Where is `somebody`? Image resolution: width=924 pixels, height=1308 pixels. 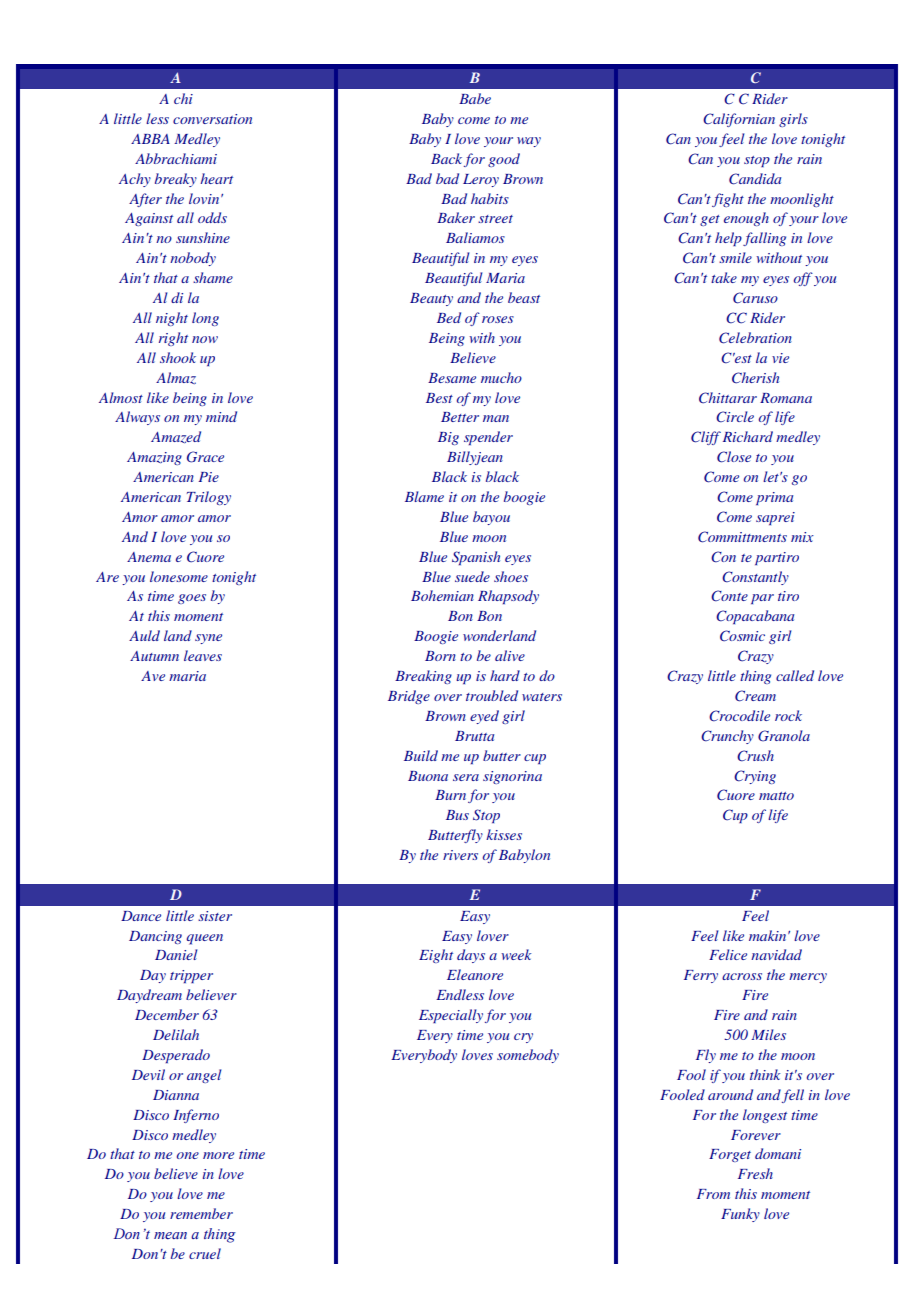
somebody is located at coordinates (528, 1056).
